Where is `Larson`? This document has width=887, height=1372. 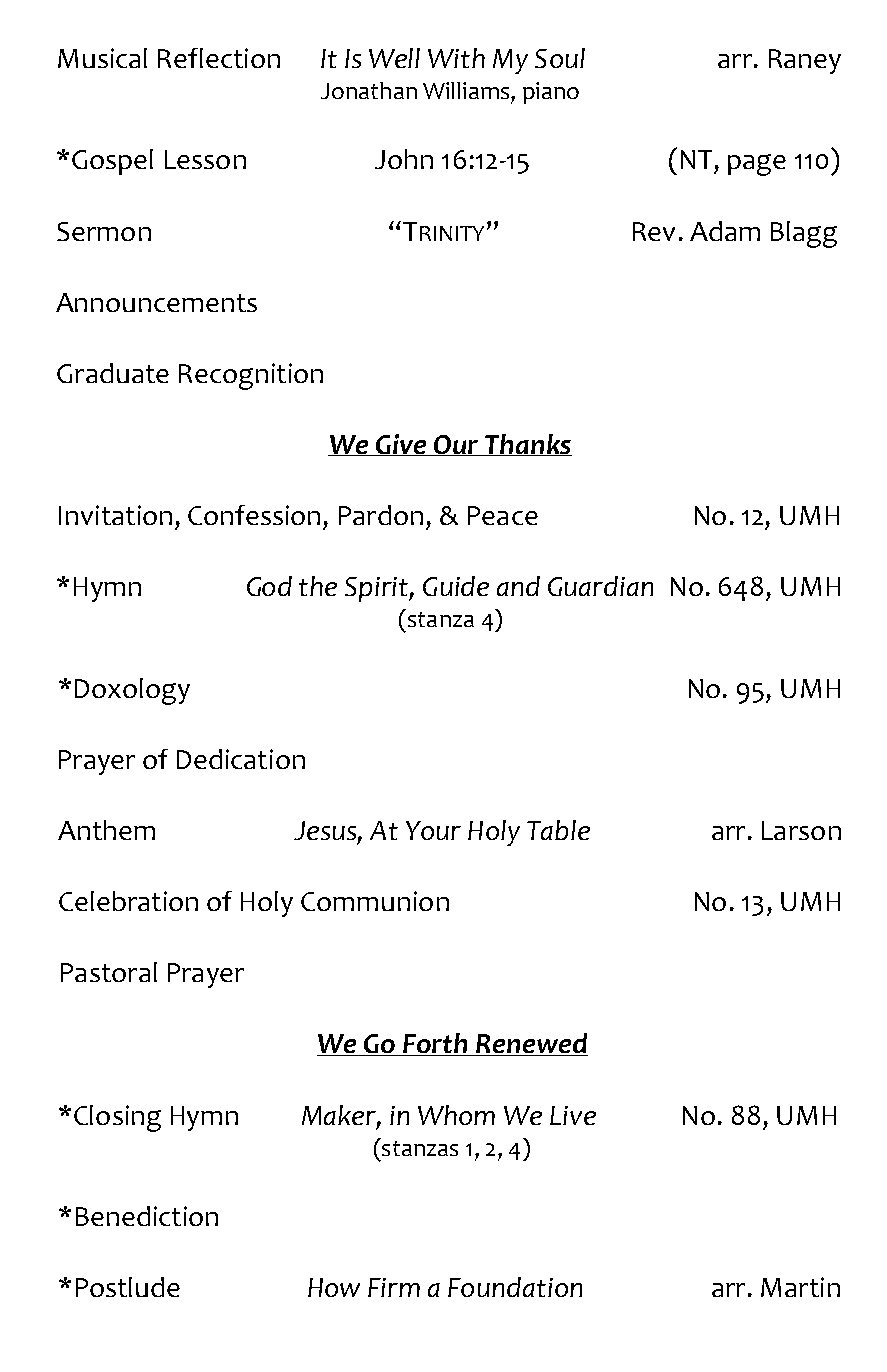 Larson is located at coordinates (801, 830).
